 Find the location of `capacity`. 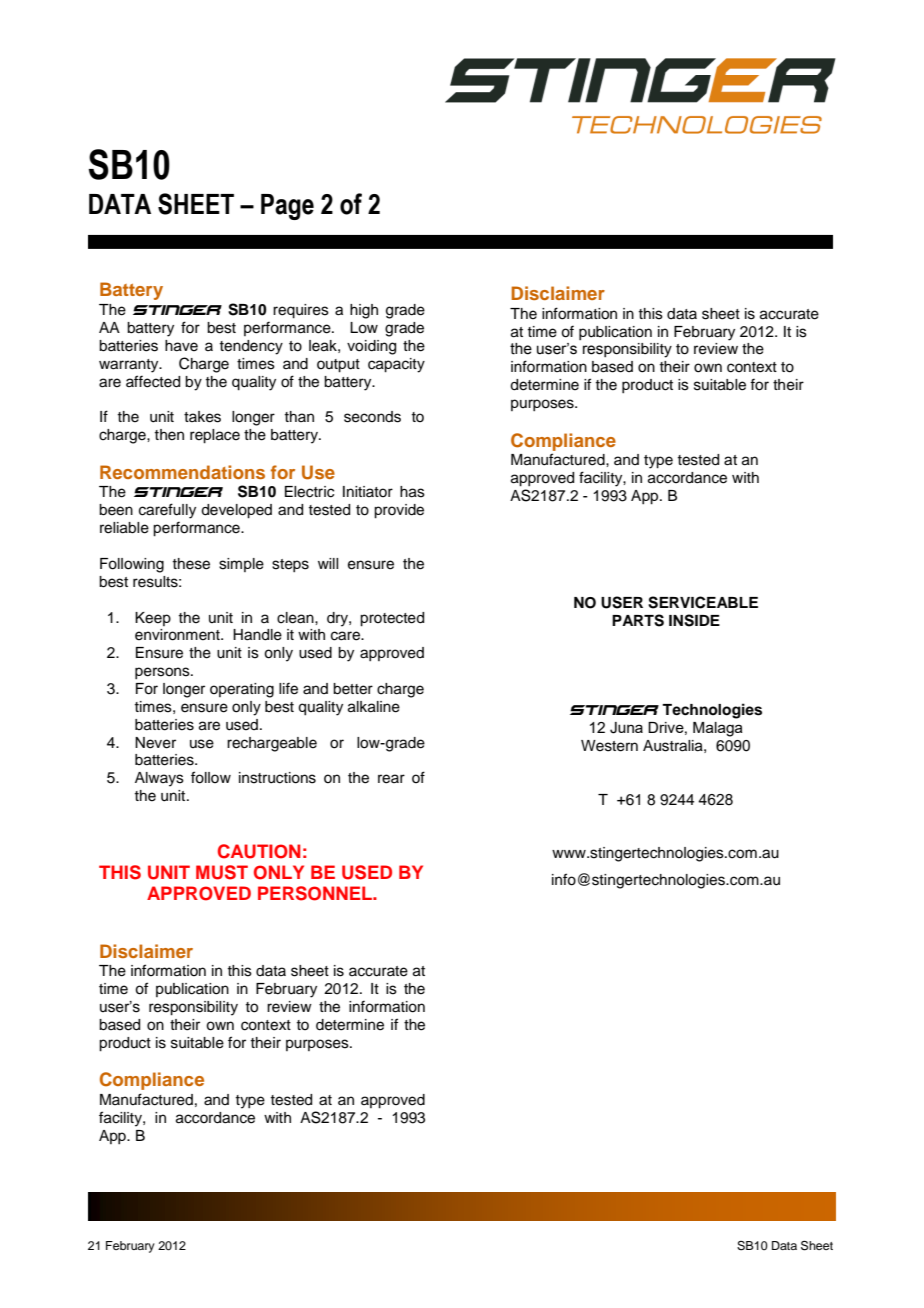

capacity is located at coordinates (396, 365).
